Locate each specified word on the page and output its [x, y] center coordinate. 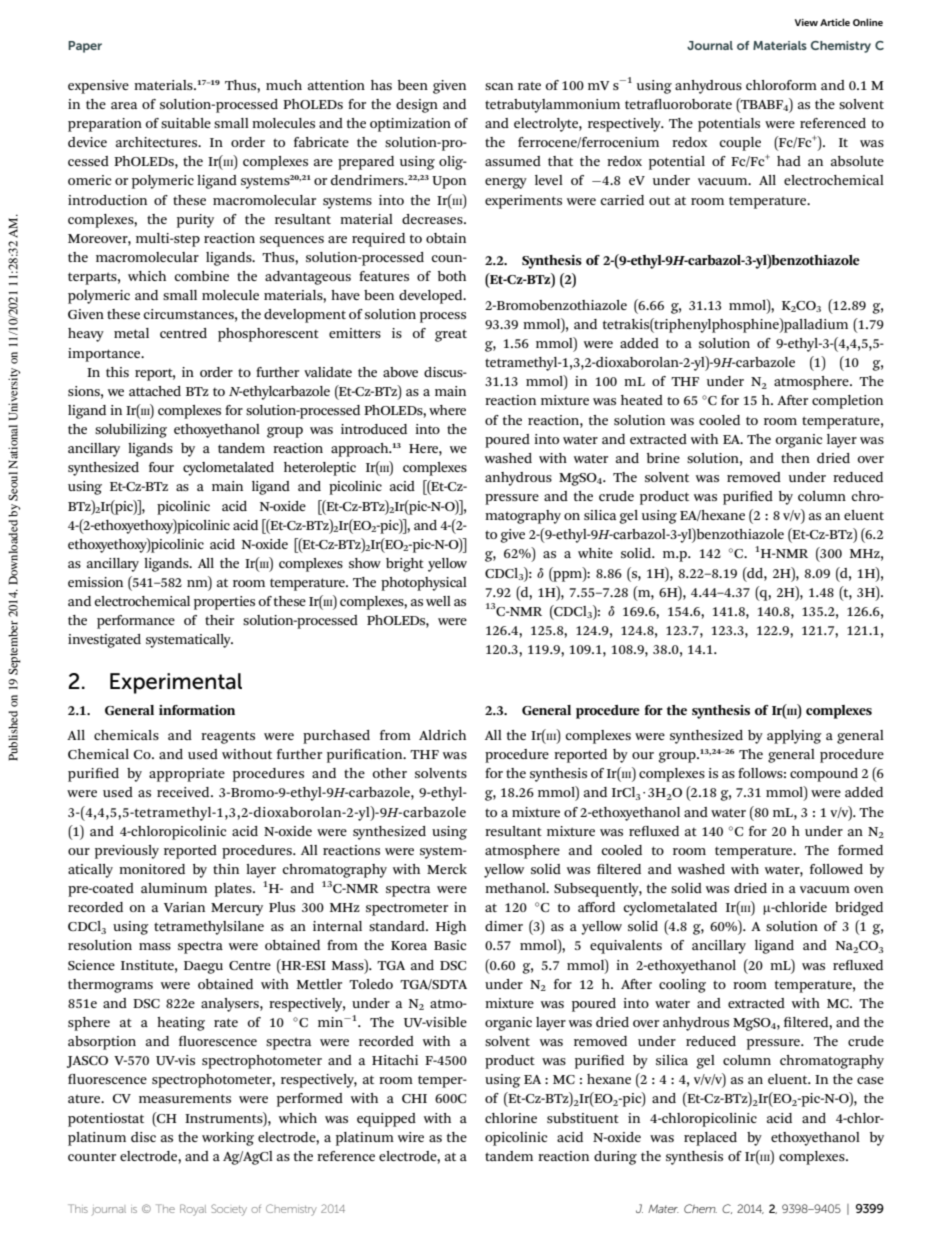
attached [155, 391]
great [451, 335]
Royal [193, 1210]
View [806, 22]
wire [411, 1137]
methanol [516, 888]
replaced [710, 1139]
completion [847, 402]
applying [794, 737]
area [124, 105]
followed [836, 869]
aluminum [174, 888]
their [219, 620]
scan [499, 86]
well [438, 601]
